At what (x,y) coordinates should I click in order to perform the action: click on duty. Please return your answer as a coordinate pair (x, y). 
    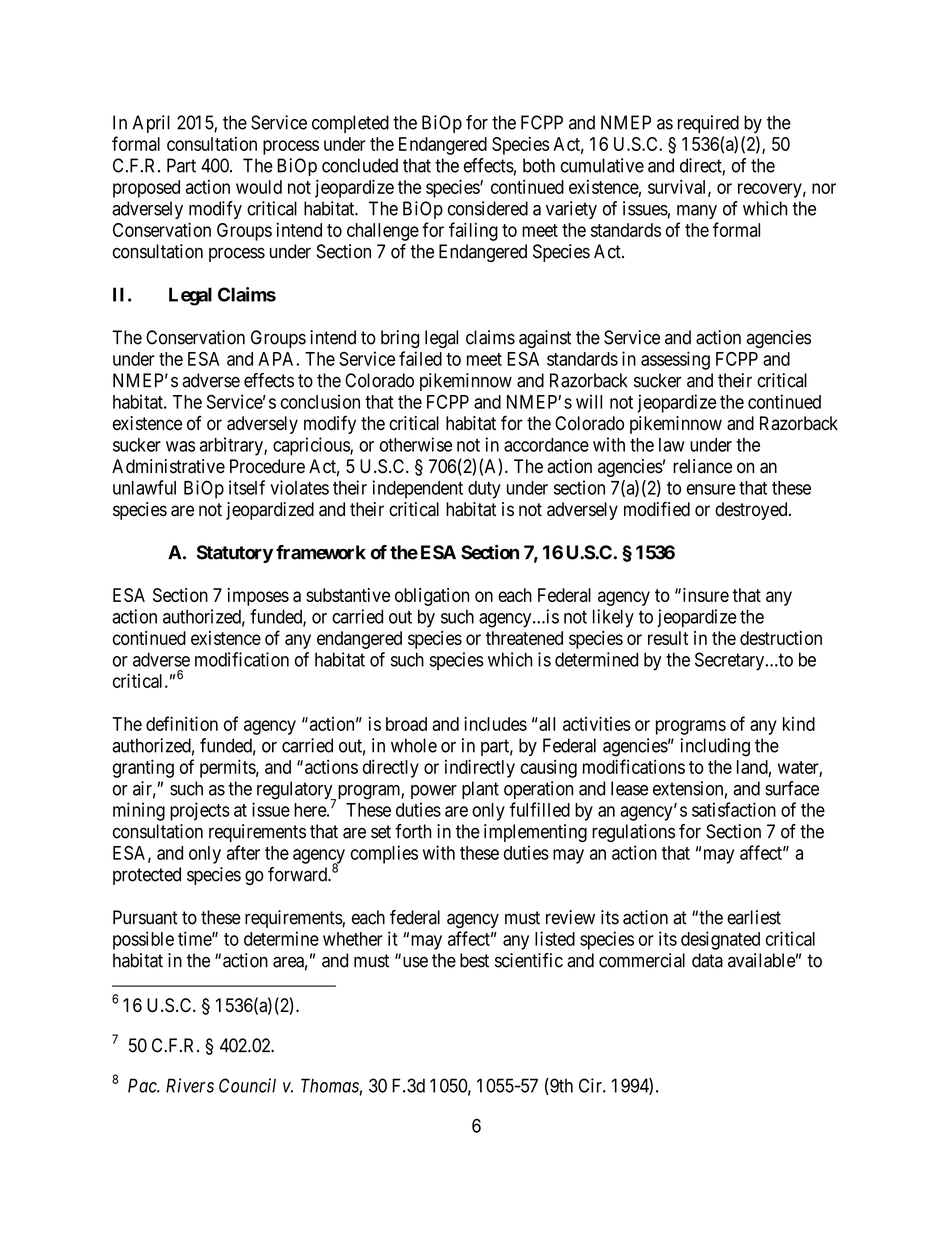
    Looking at the image, I should click on (484, 490).
